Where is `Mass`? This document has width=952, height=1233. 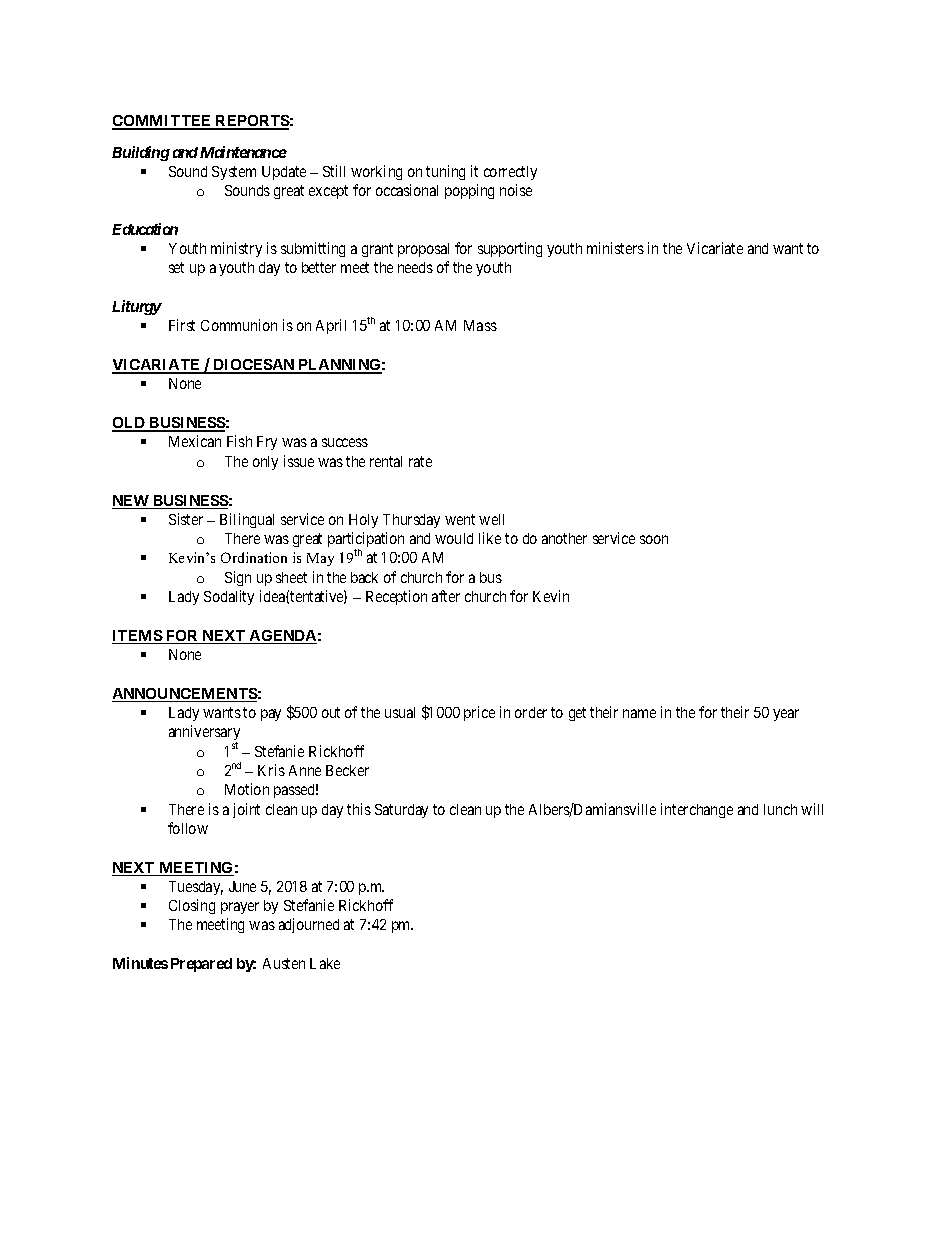
Mass is located at coordinates (480, 325).
